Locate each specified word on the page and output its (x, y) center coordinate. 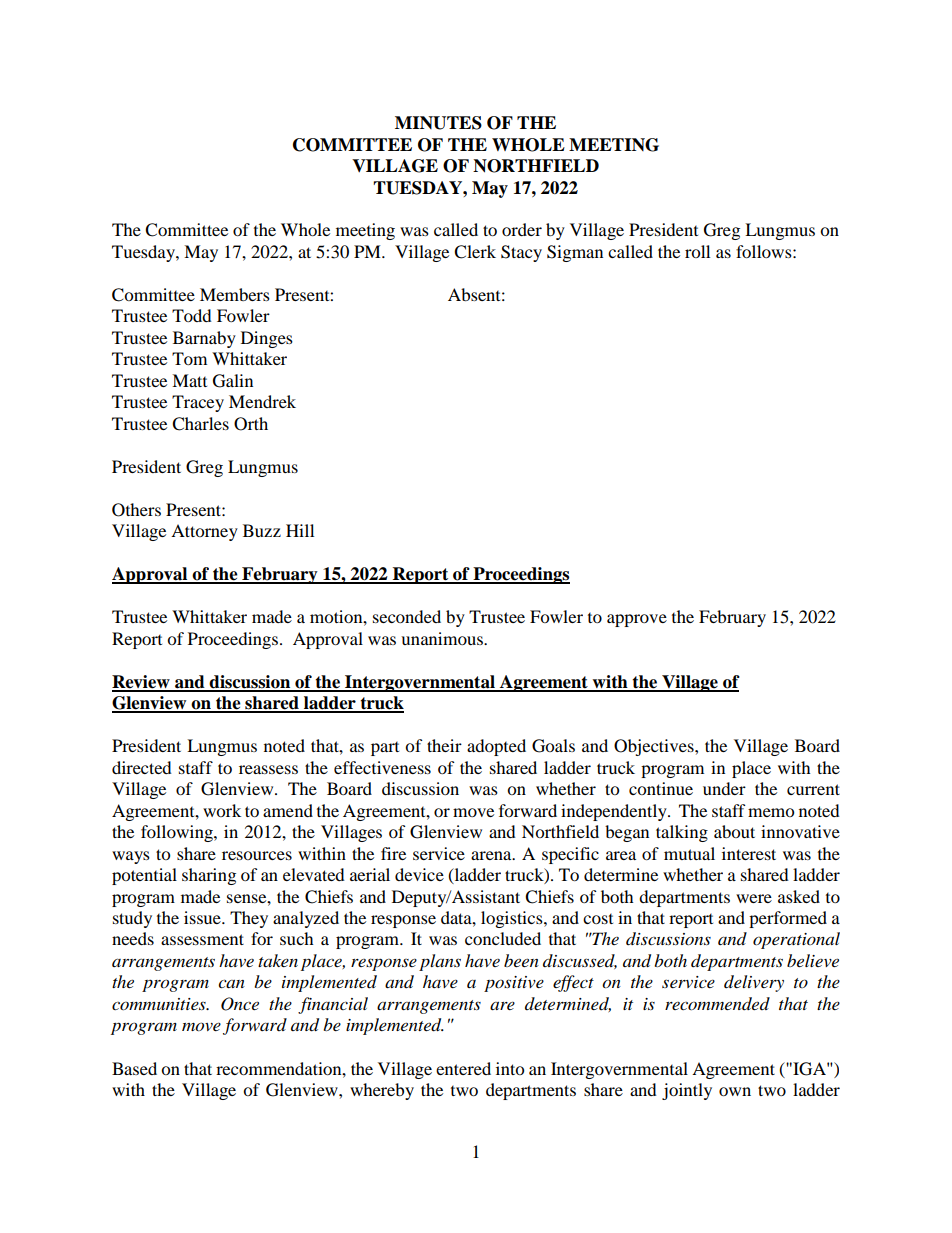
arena (492, 855)
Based (134, 1068)
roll (697, 251)
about (734, 831)
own (735, 1091)
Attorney (204, 532)
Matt (189, 380)
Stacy (521, 253)
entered (463, 1068)
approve (637, 620)
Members (235, 294)
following (178, 833)
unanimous (443, 638)
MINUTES (438, 123)
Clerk (475, 252)
